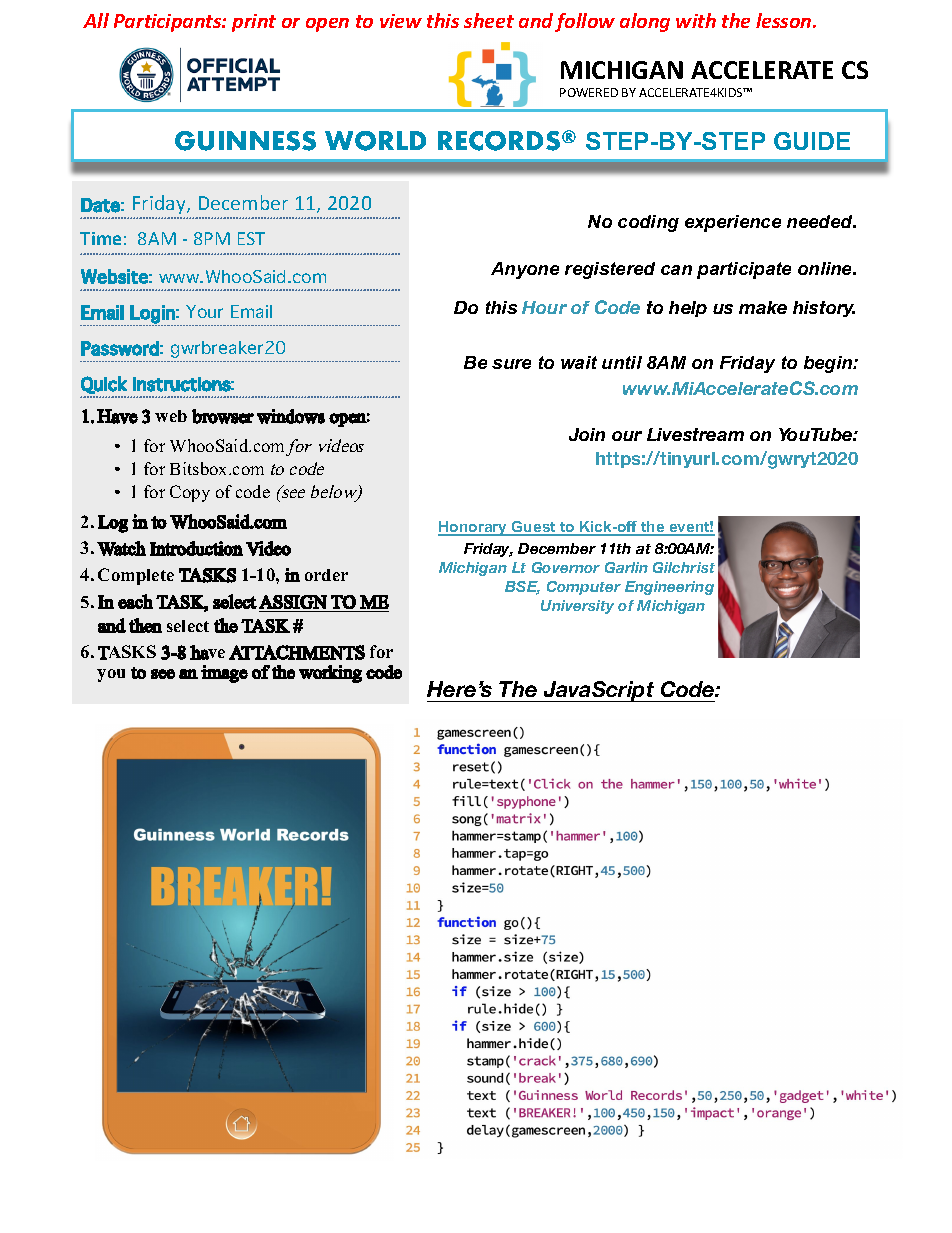 The image size is (952, 1233). What do you see at coordinates (589, 92) in the screenshot?
I see `POWERED` at bounding box center [589, 92].
